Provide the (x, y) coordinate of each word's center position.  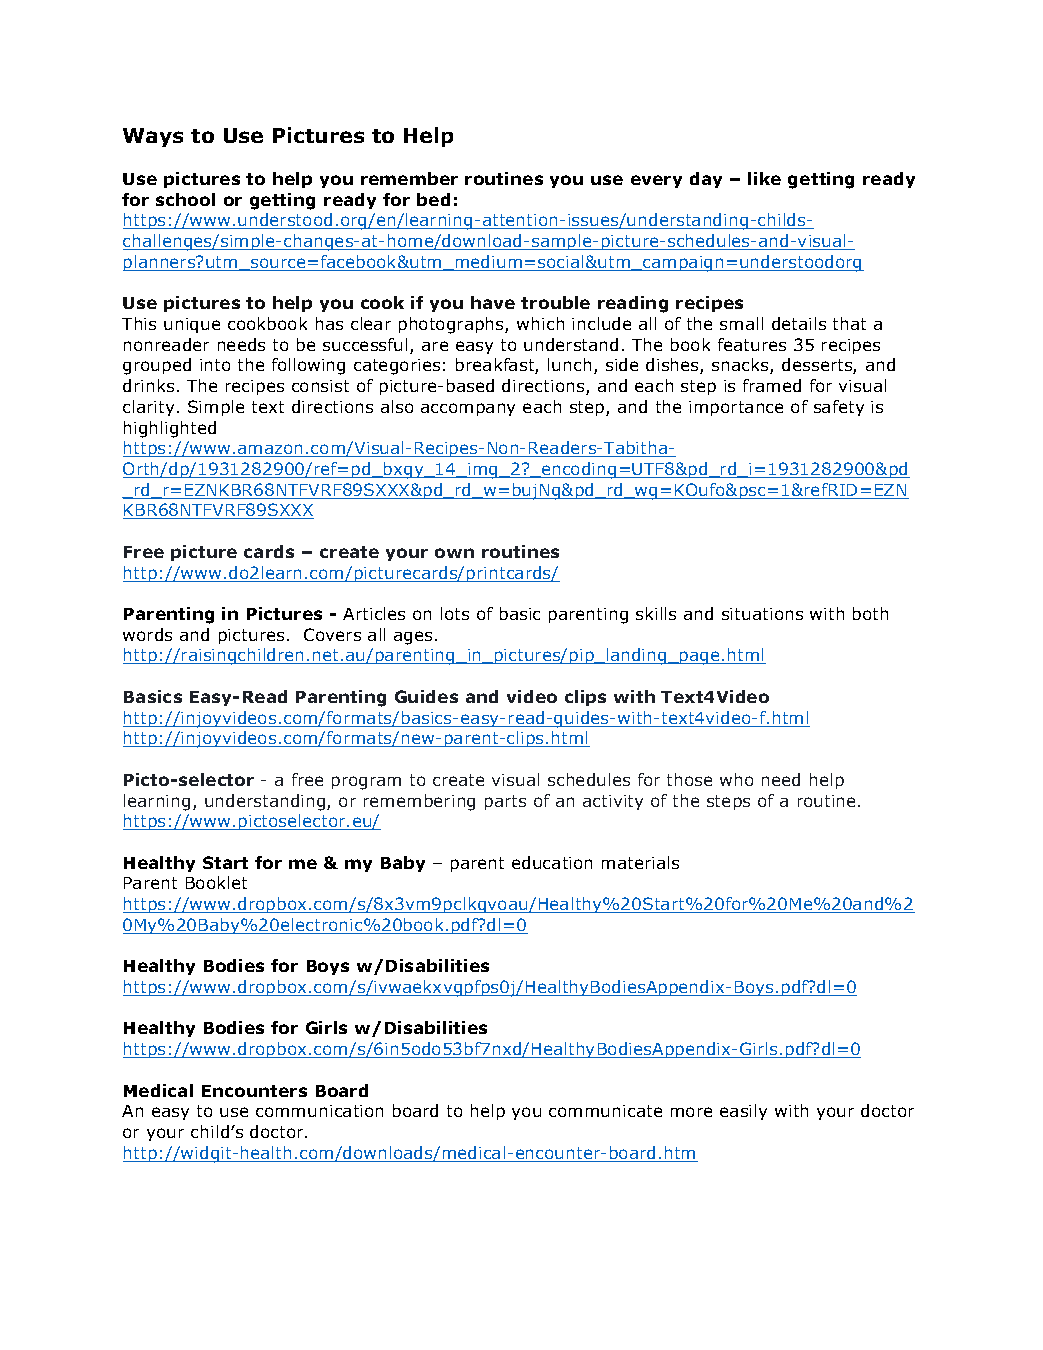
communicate (605, 1111)
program (366, 783)
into (215, 365)
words (147, 634)
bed (433, 199)
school (185, 199)
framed (772, 385)
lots (455, 613)
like (764, 178)
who (736, 779)
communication (319, 1111)
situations (762, 614)
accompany (468, 409)
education (552, 862)
